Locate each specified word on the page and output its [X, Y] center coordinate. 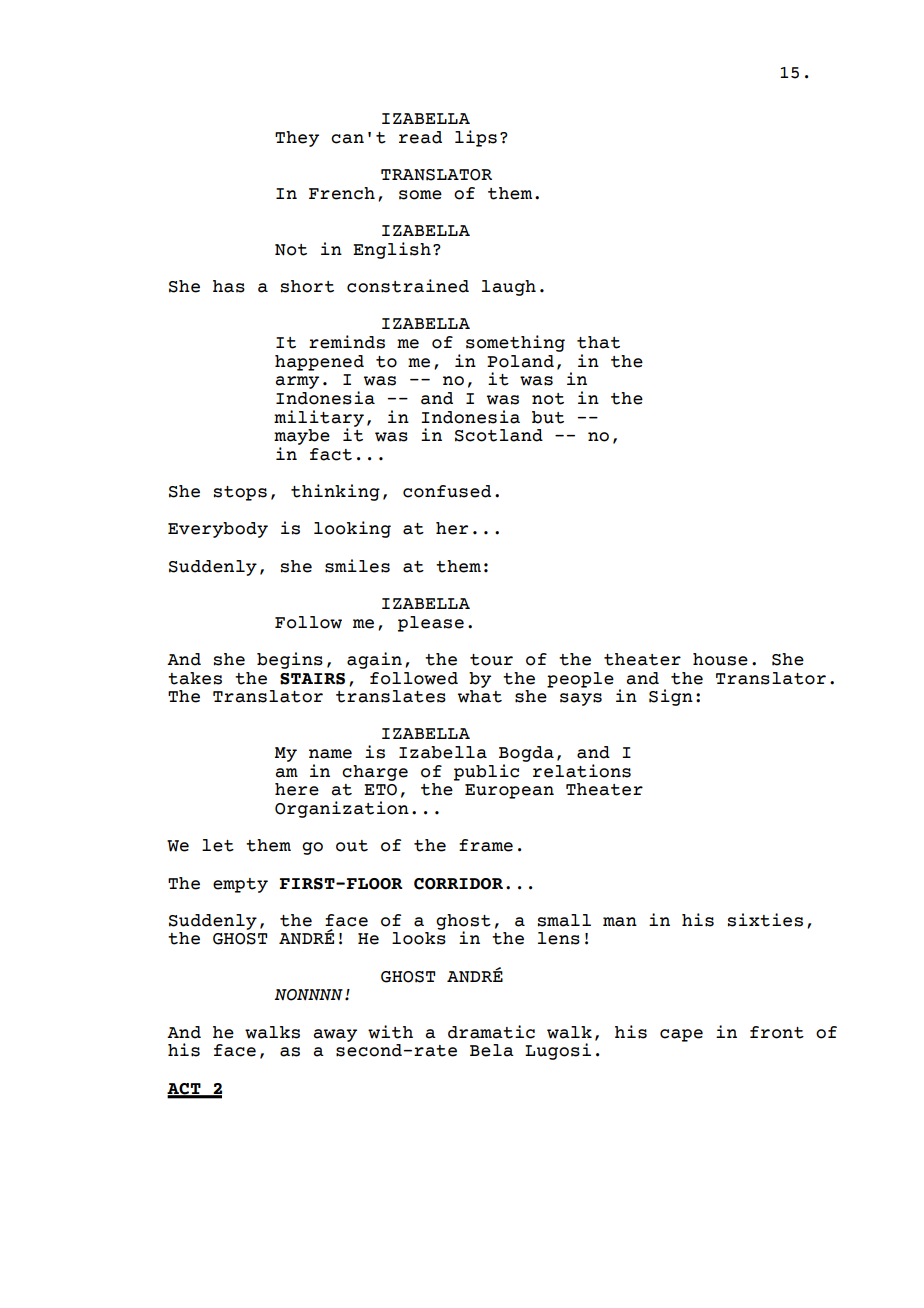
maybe [302, 437]
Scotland [499, 435]
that [598, 342]
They [297, 139]
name [330, 754]
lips [476, 138]
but [548, 417]
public [486, 772]
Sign [671, 697]
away [335, 1035]
